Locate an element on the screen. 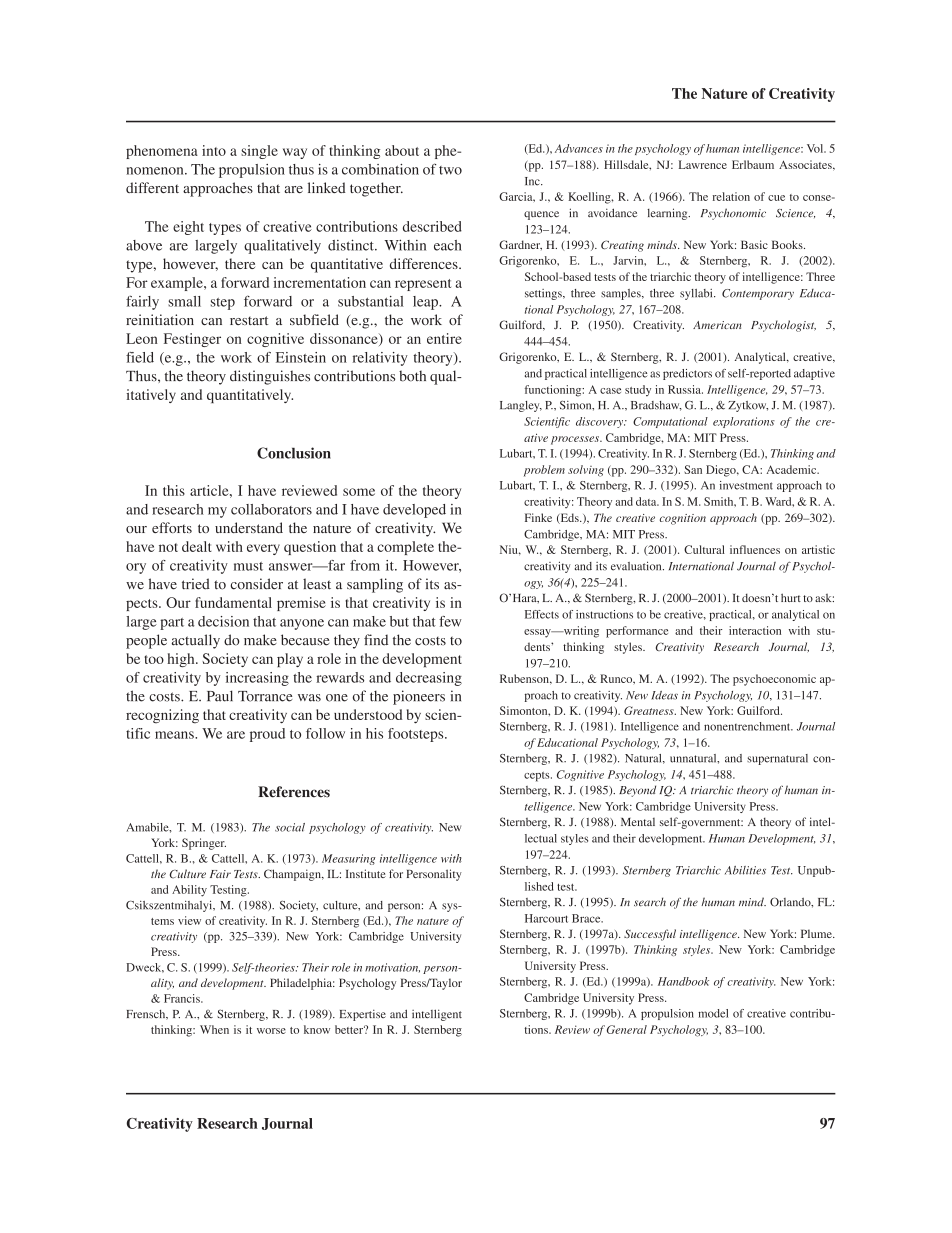  motivation is located at coordinates (392, 968).
